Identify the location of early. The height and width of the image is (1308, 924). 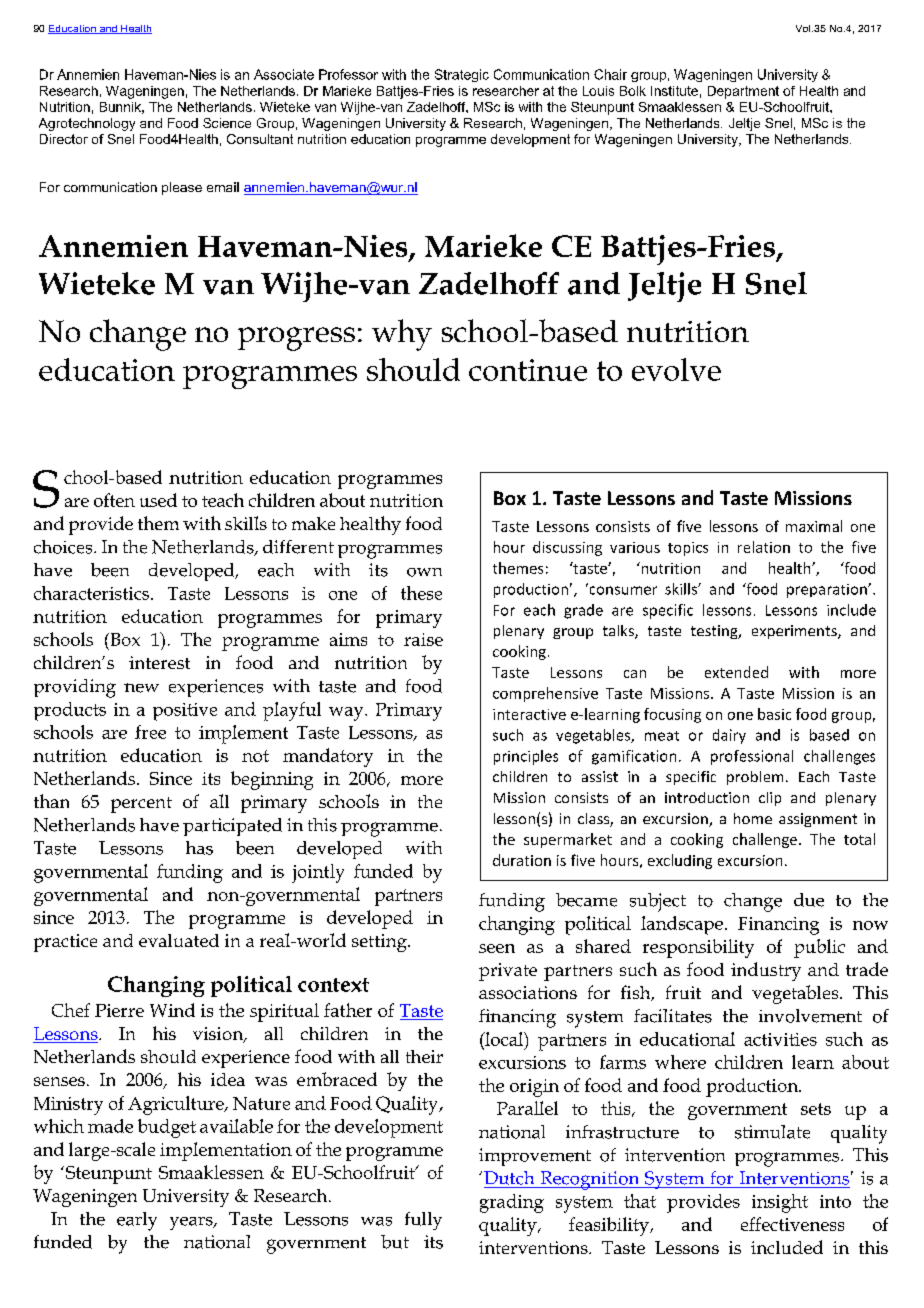
(137, 1221).
